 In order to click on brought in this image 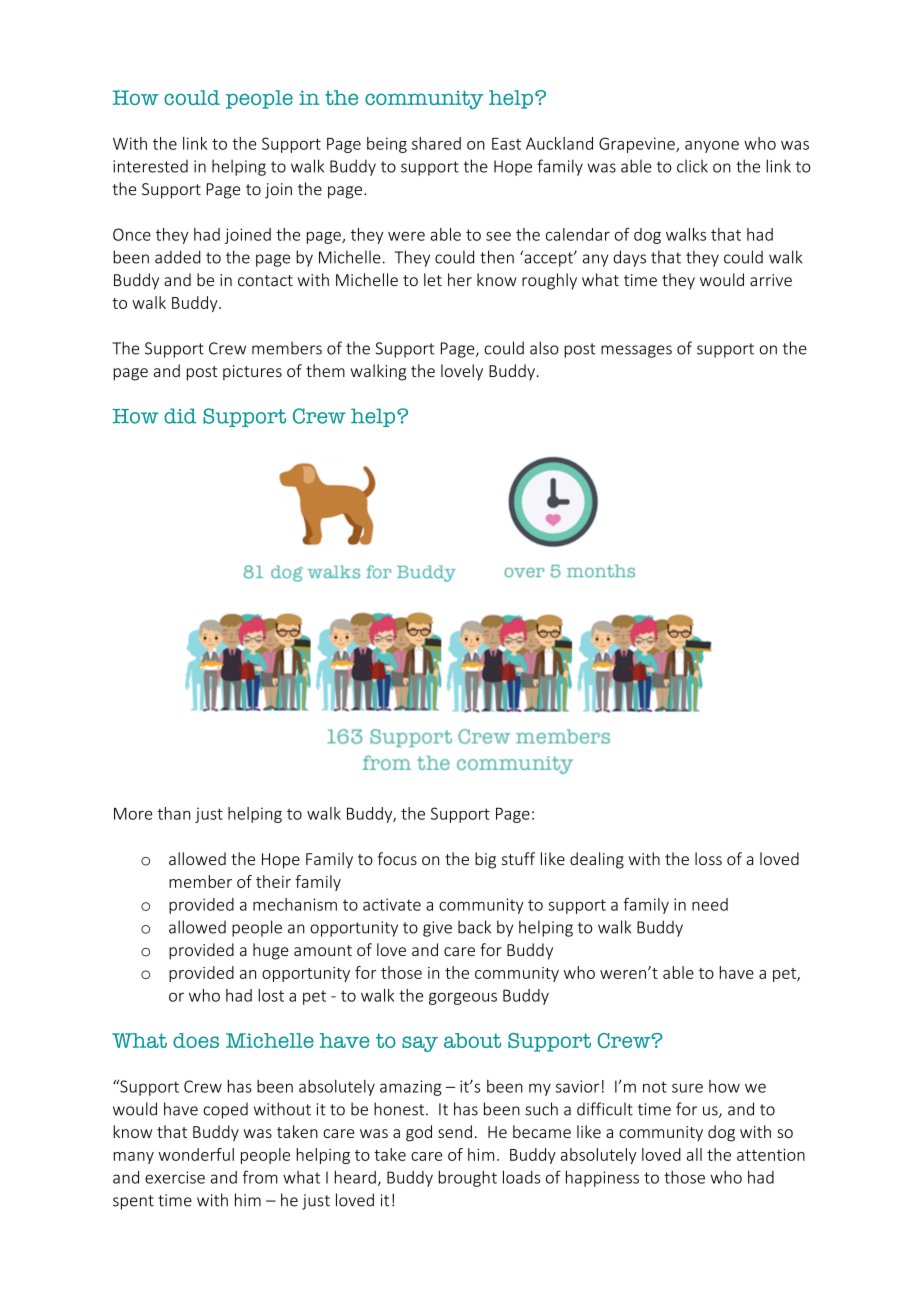, I will do `click(467, 1178)`.
